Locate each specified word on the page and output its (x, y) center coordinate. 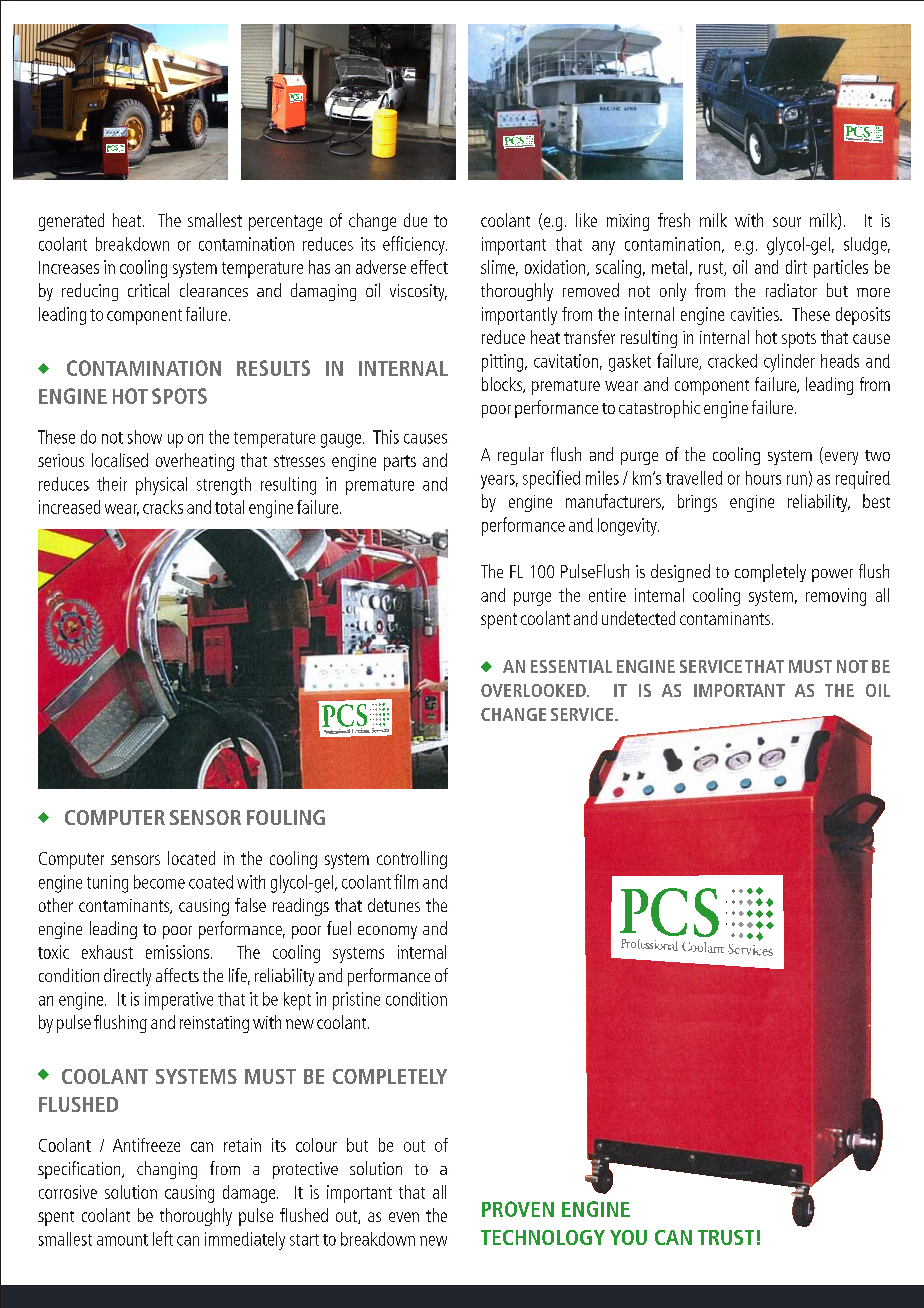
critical (148, 290)
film (406, 881)
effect (429, 267)
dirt (796, 267)
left (163, 1238)
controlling (412, 860)
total (229, 507)
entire (607, 595)
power (832, 575)
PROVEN (518, 1209)
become (159, 882)
